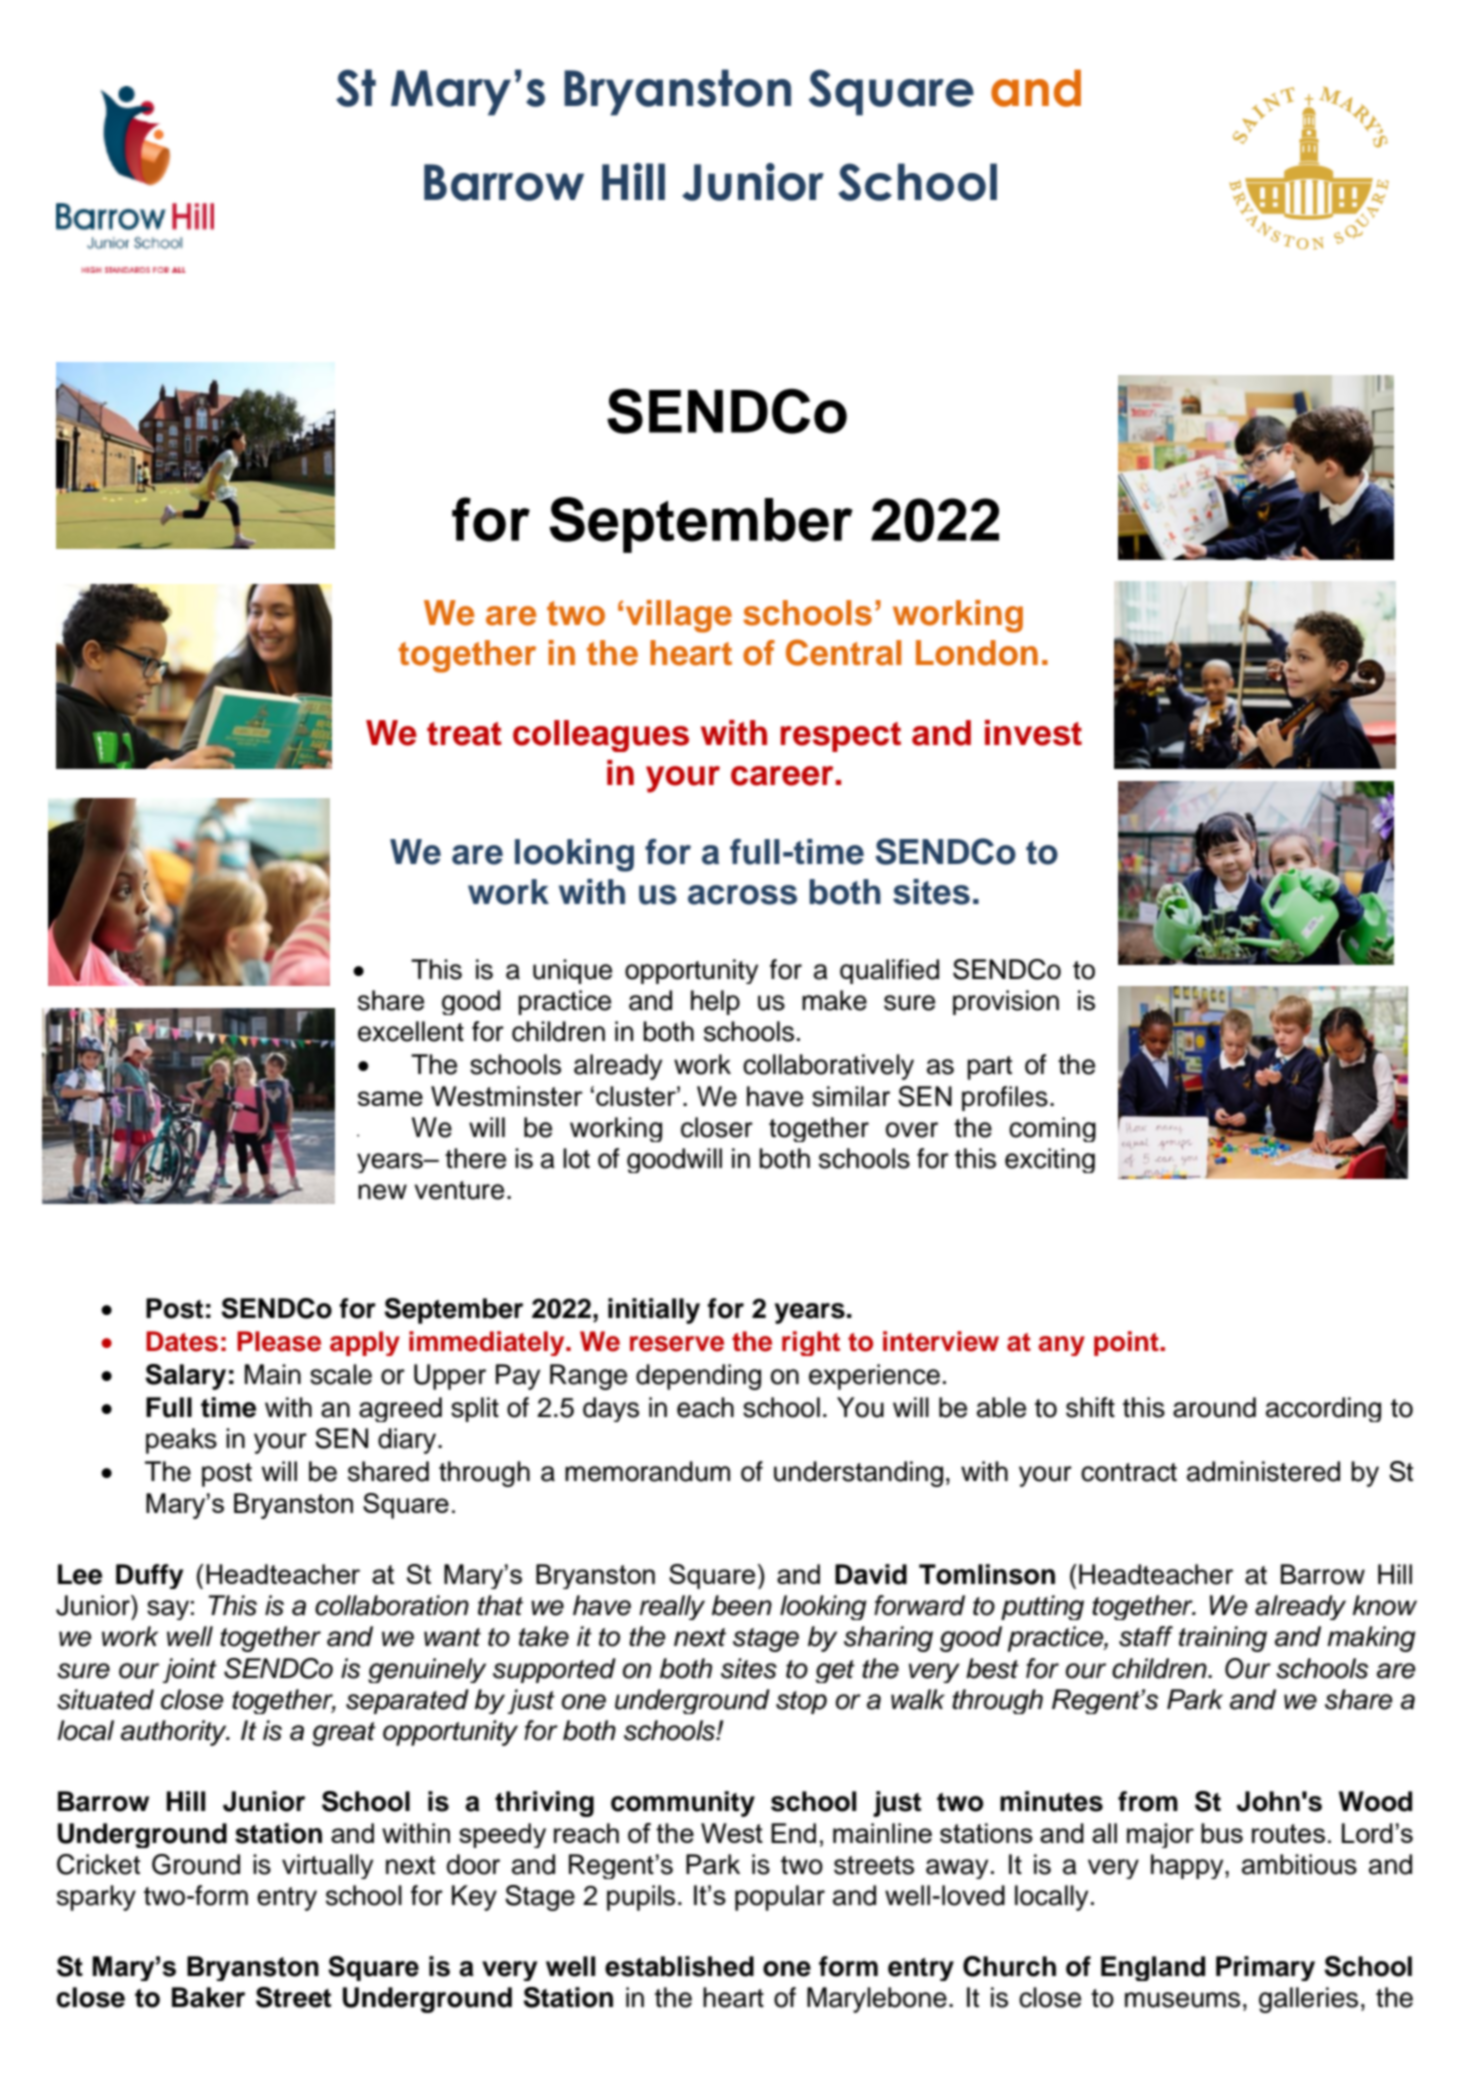 This page has height=2078, width=1470. I want to click on England, so click(1153, 1968).
